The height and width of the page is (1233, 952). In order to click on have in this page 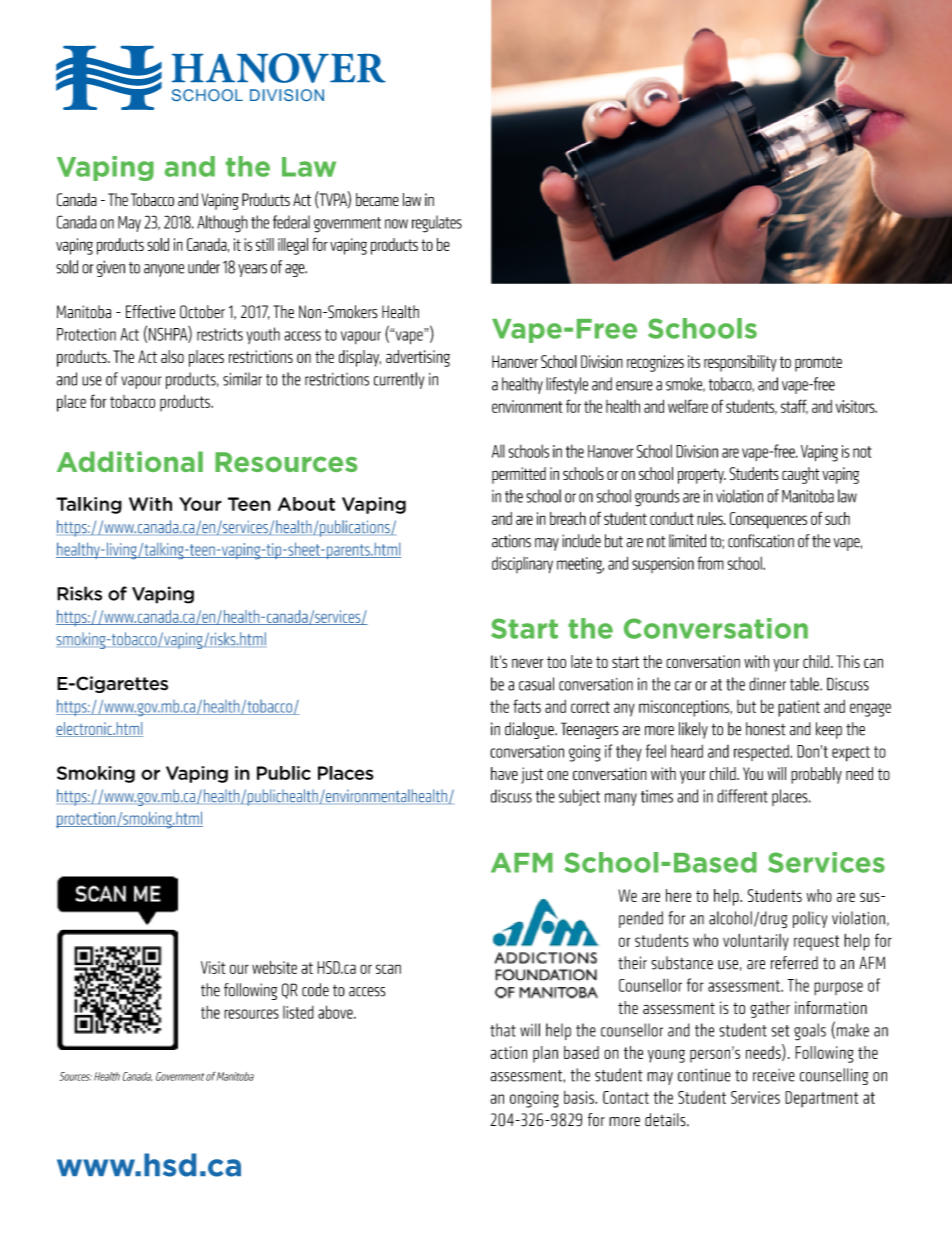, I will do `click(504, 773)`.
